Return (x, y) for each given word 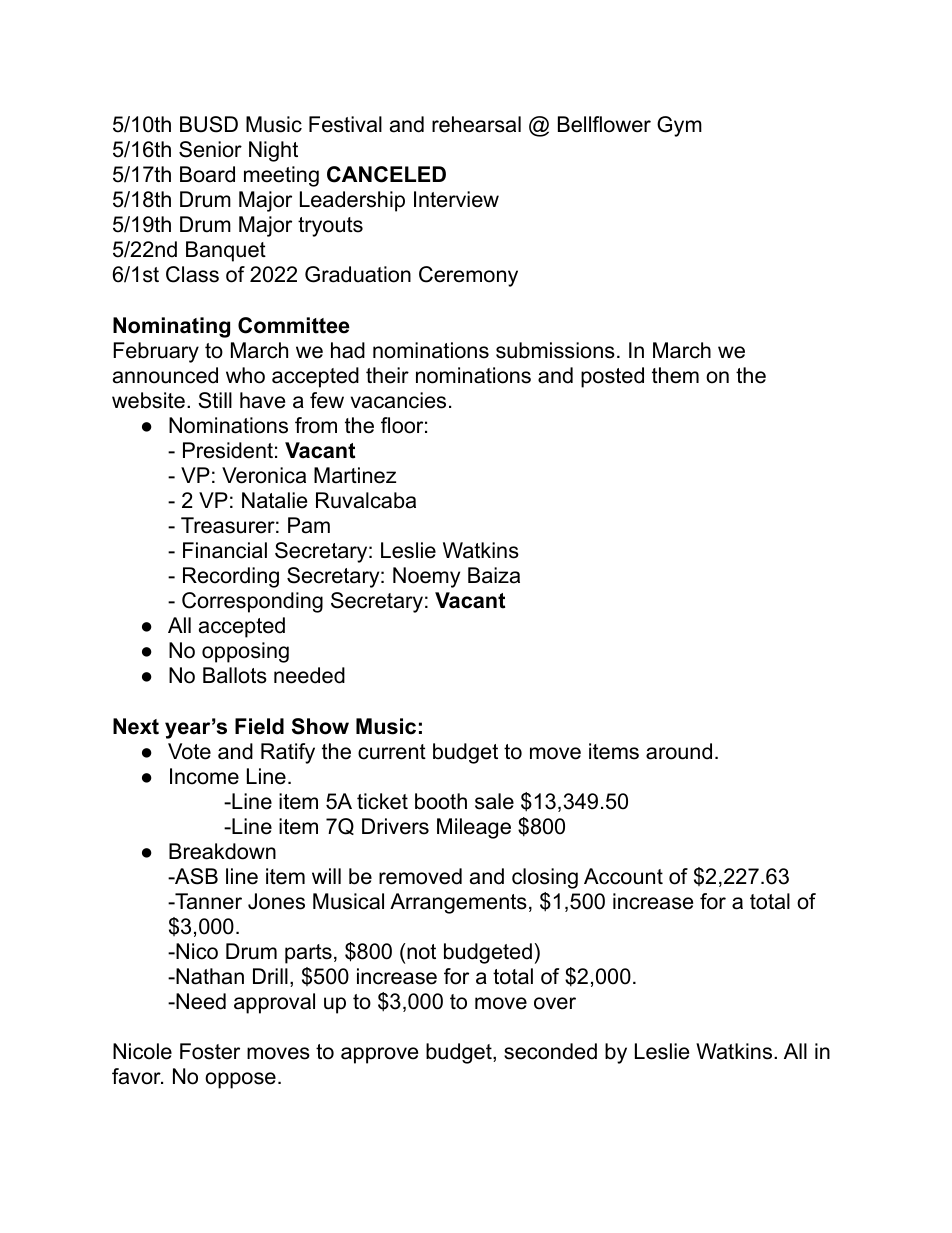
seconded (550, 1051)
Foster (210, 1051)
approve (379, 1055)
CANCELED (386, 174)
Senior (210, 149)
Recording (231, 577)
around (679, 751)
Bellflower (604, 124)
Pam (309, 525)
